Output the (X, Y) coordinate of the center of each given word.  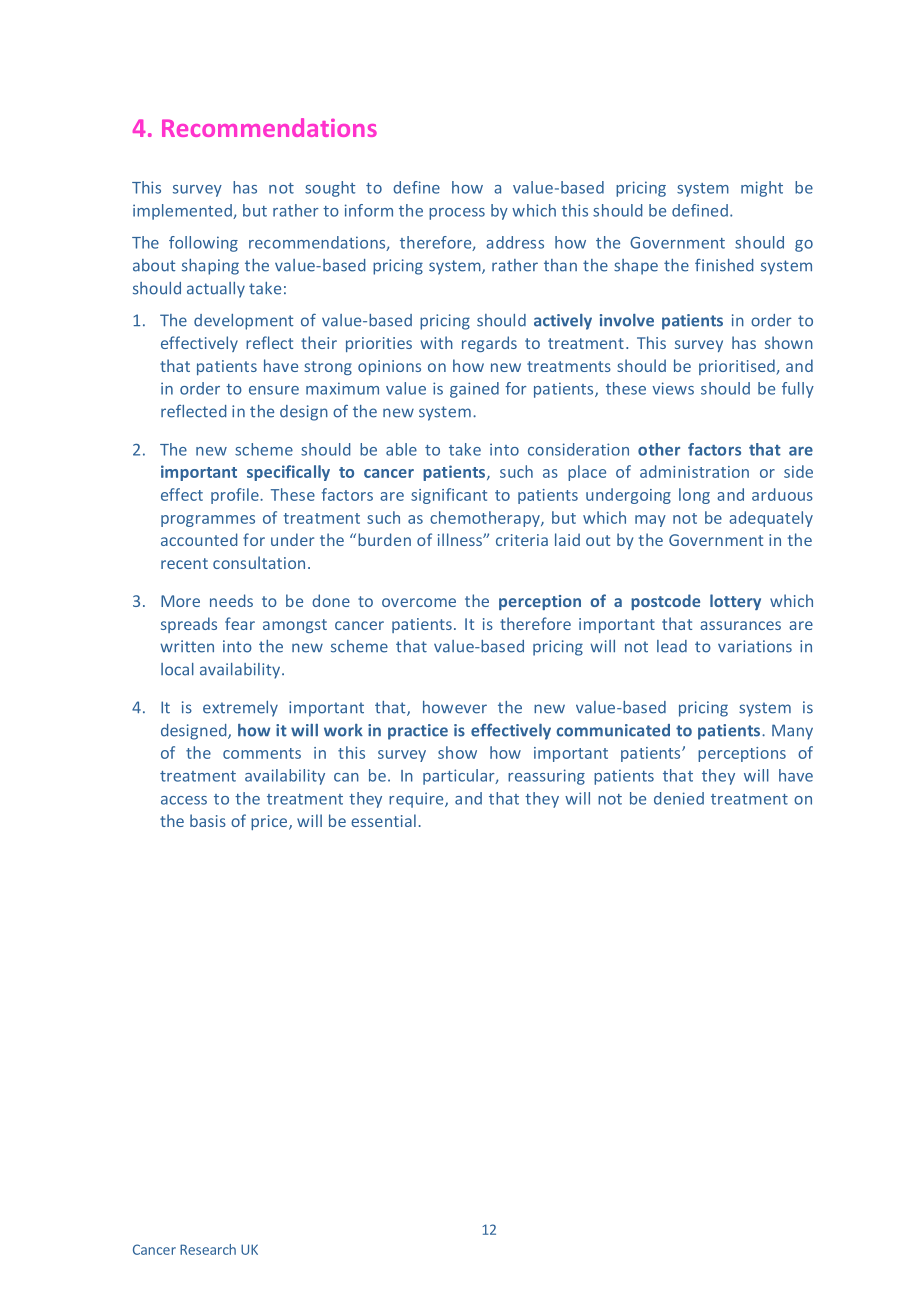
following (203, 244)
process (457, 214)
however (455, 707)
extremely (240, 709)
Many (792, 732)
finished (724, 265)
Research (208, 1249)
